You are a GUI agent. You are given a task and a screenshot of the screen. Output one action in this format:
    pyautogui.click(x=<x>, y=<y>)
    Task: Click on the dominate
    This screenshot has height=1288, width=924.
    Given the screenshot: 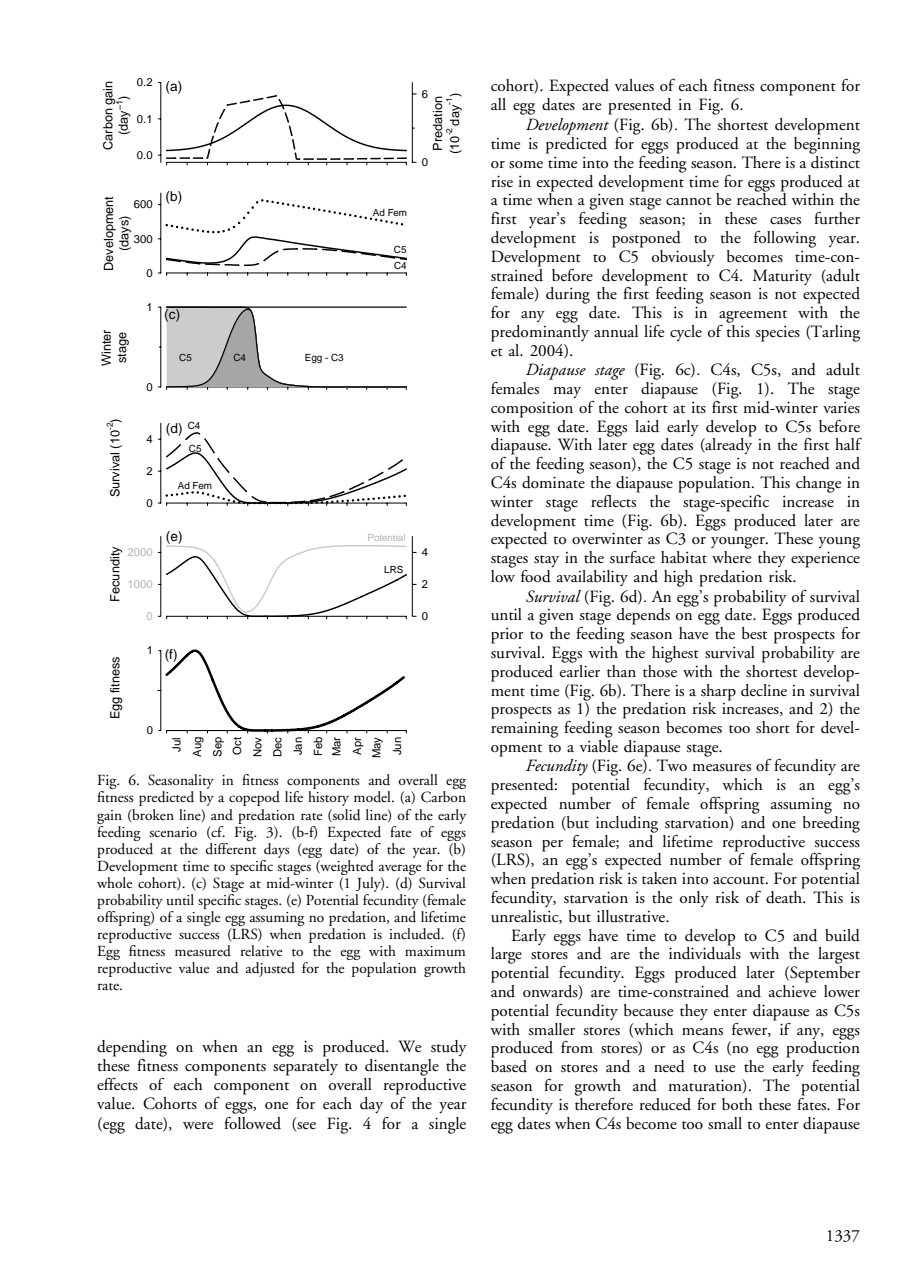 What is the action you would take?
    pyautogui.click(x=553, y=481)
